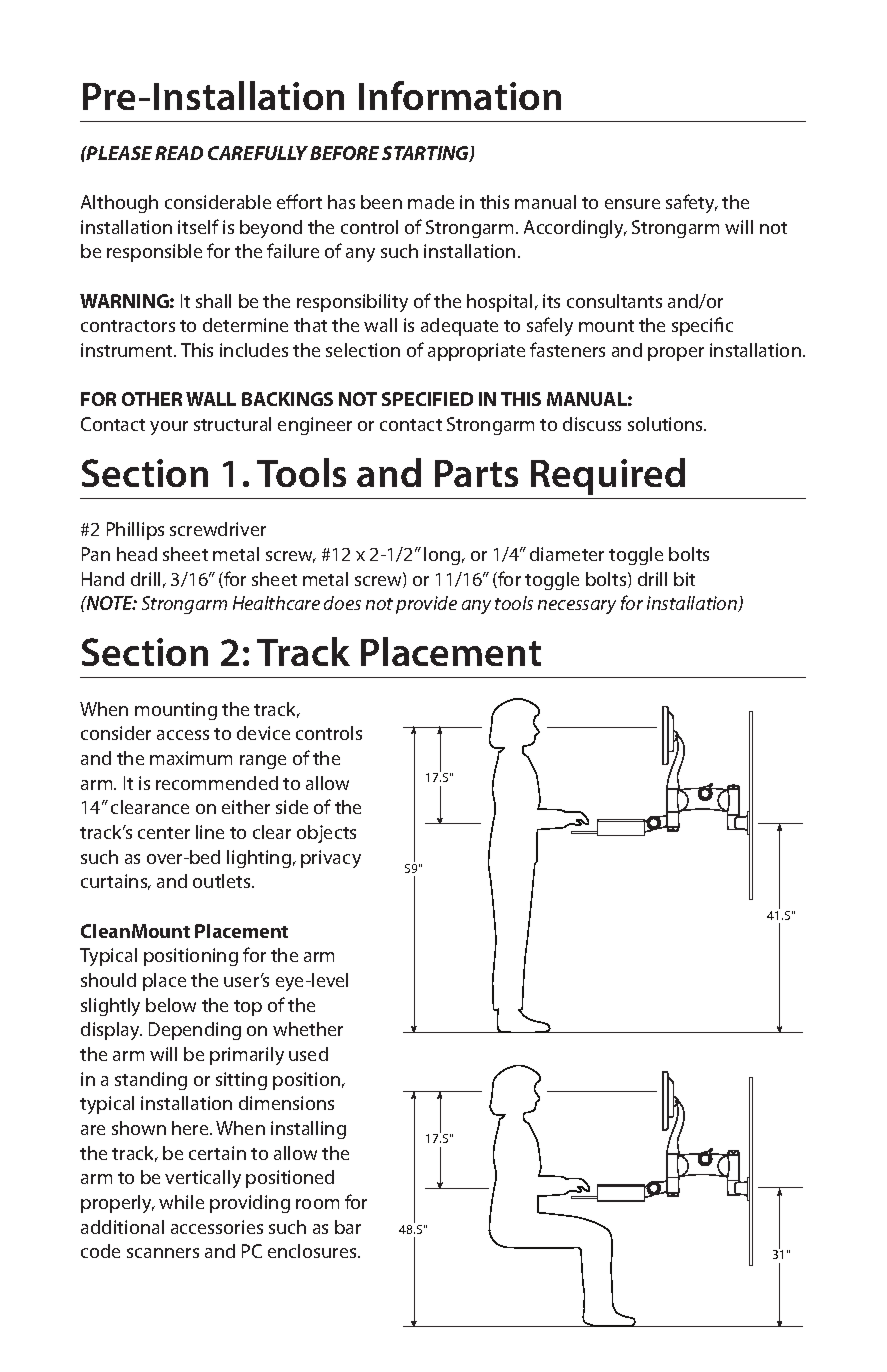 The width and height of the page is (887, 1372). Describe the element at coordinates (308, 1029) in the page. I see `whether` at that location.
